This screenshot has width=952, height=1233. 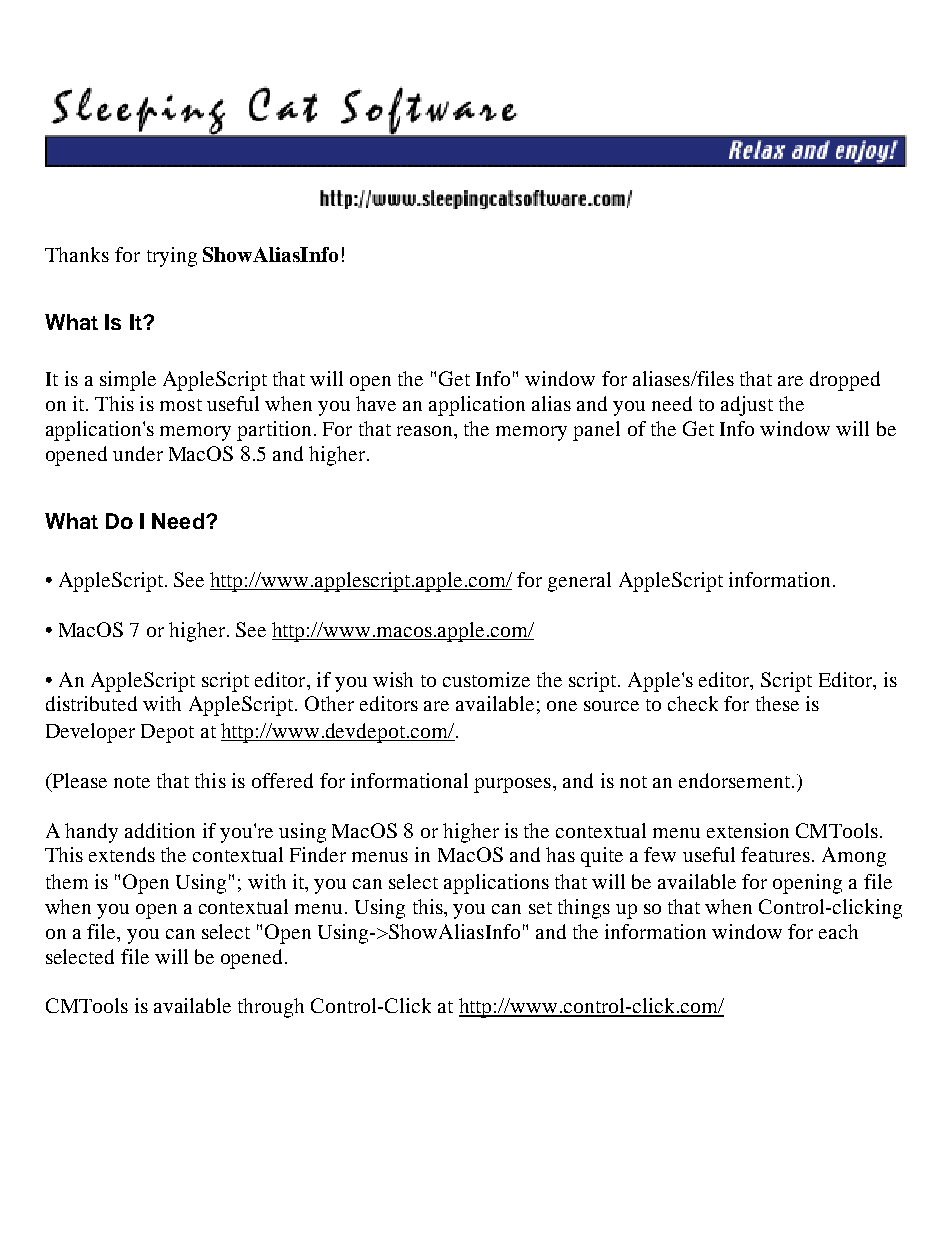 I want to click on Relax, so click(x=757, y=150).
